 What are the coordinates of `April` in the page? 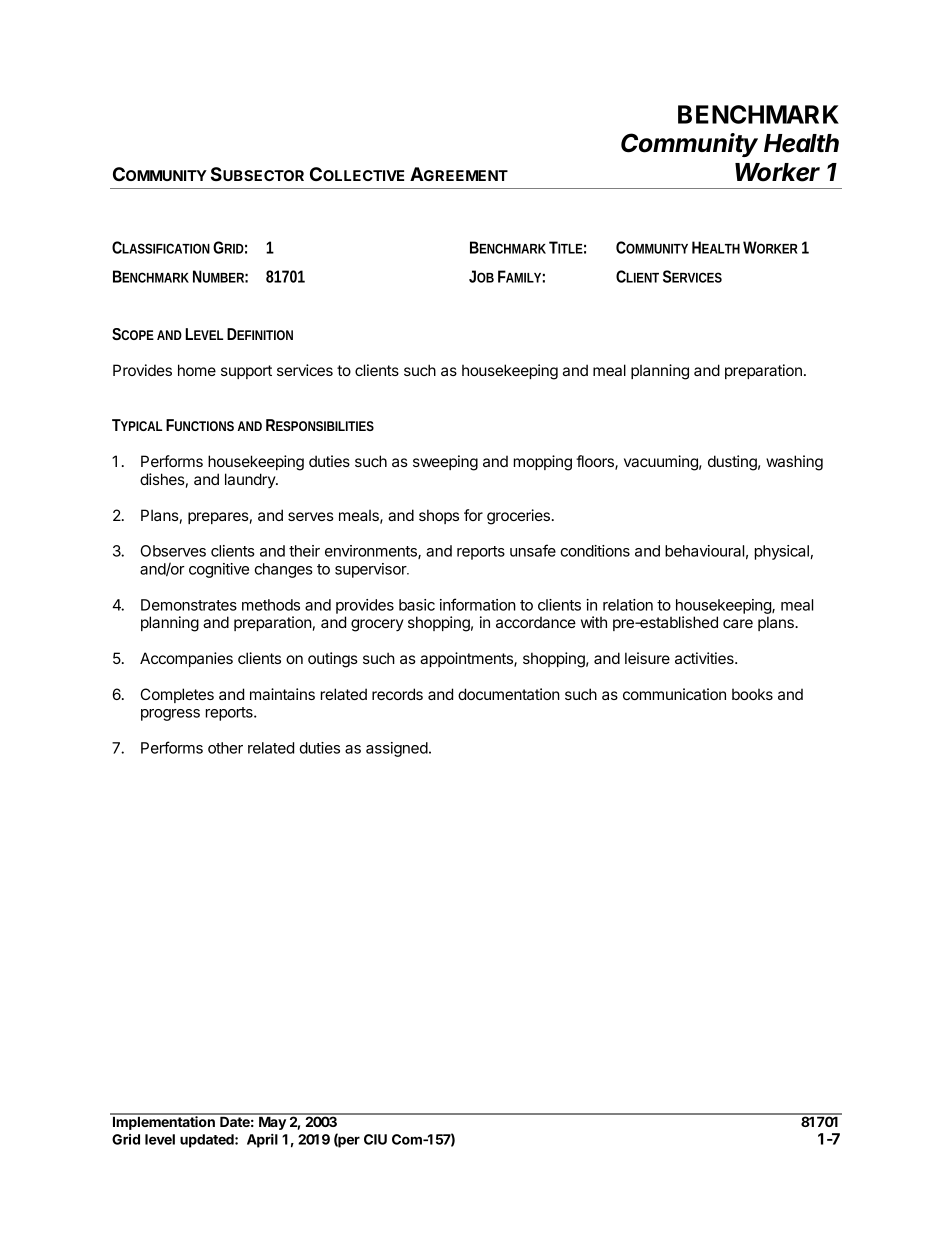 It's located at (262, 1141).
